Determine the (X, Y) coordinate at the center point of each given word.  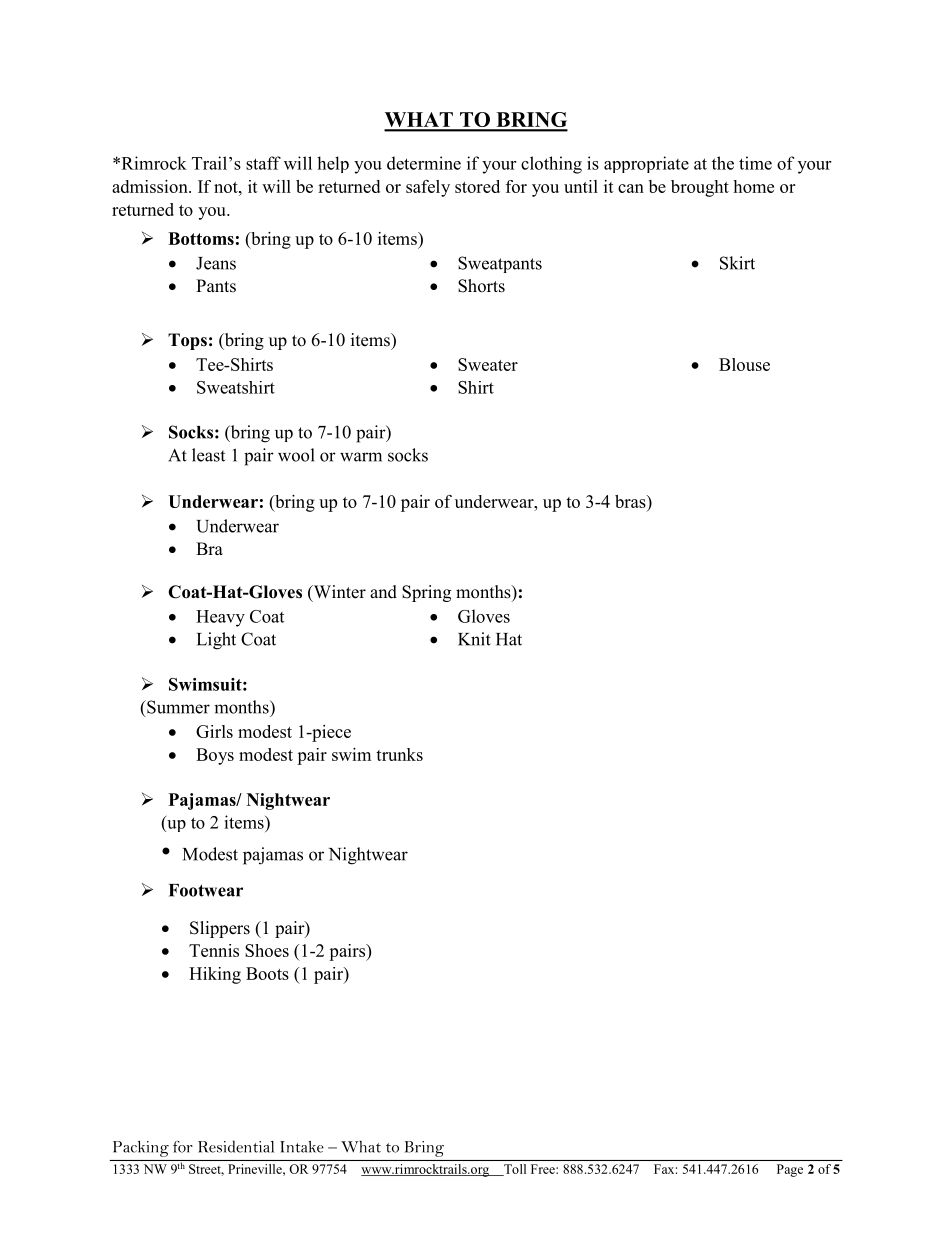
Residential (236, 1146)
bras (631, 501)
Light (216, 641)
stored (477, 186)
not (227, 187)
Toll (514, 1170)
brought (700, 188)
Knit (474, 639)
